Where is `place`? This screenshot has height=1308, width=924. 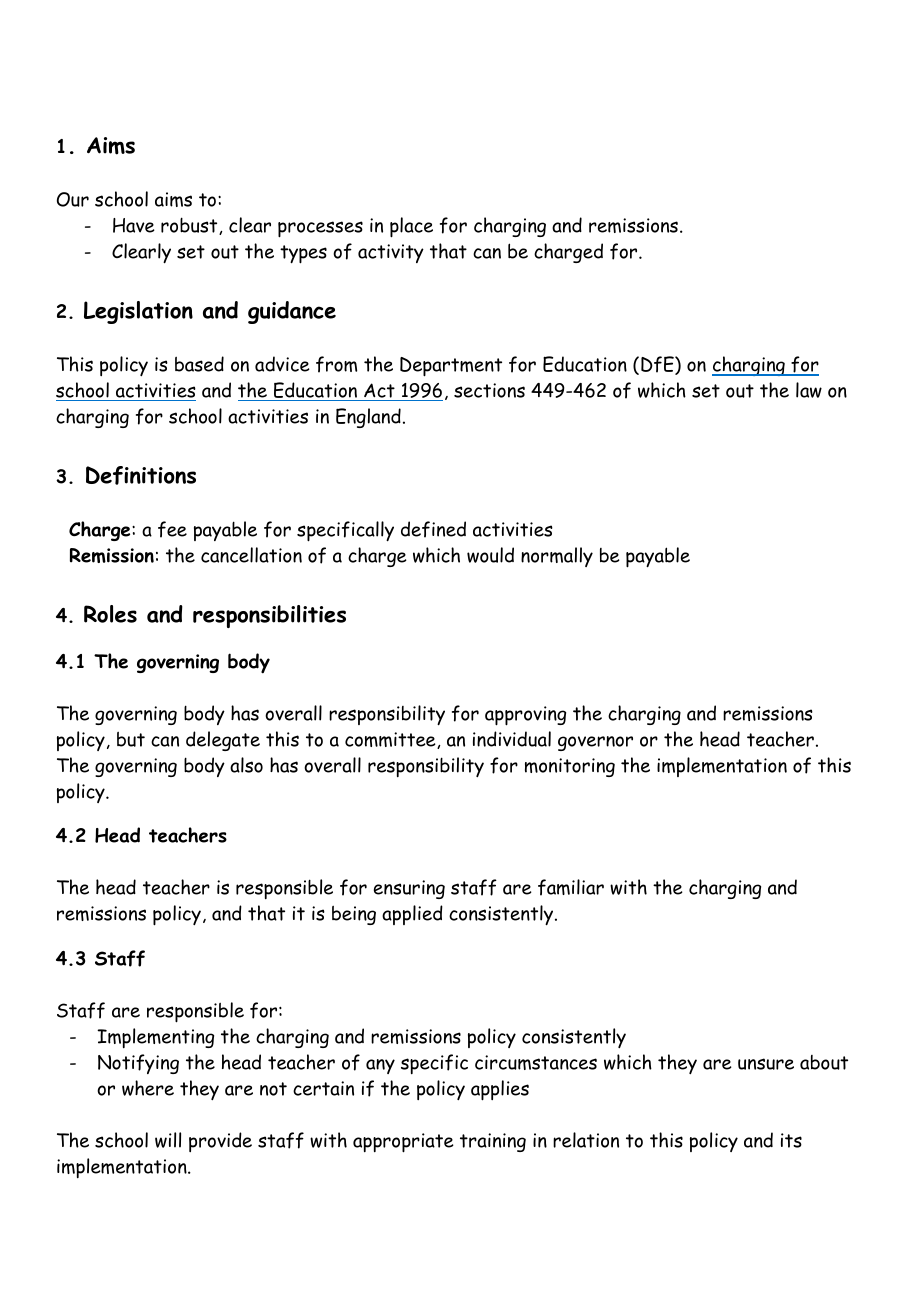 place is located at coordinates (411, 227).
